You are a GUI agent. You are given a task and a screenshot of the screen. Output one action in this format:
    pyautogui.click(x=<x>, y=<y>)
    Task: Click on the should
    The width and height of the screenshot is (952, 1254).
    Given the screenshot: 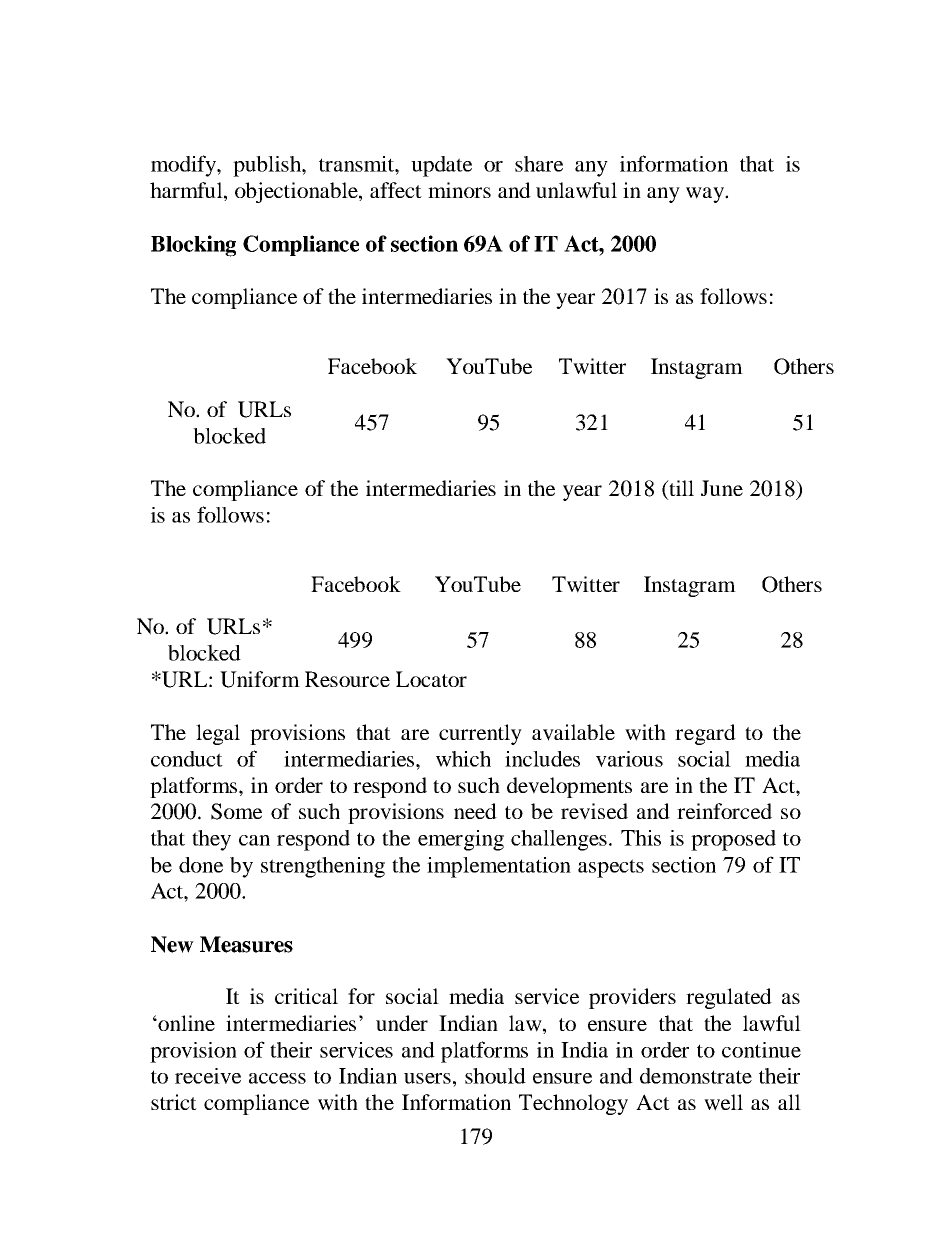 What is the action you would take?
    pyautogui.click(x=495, y=1076)
